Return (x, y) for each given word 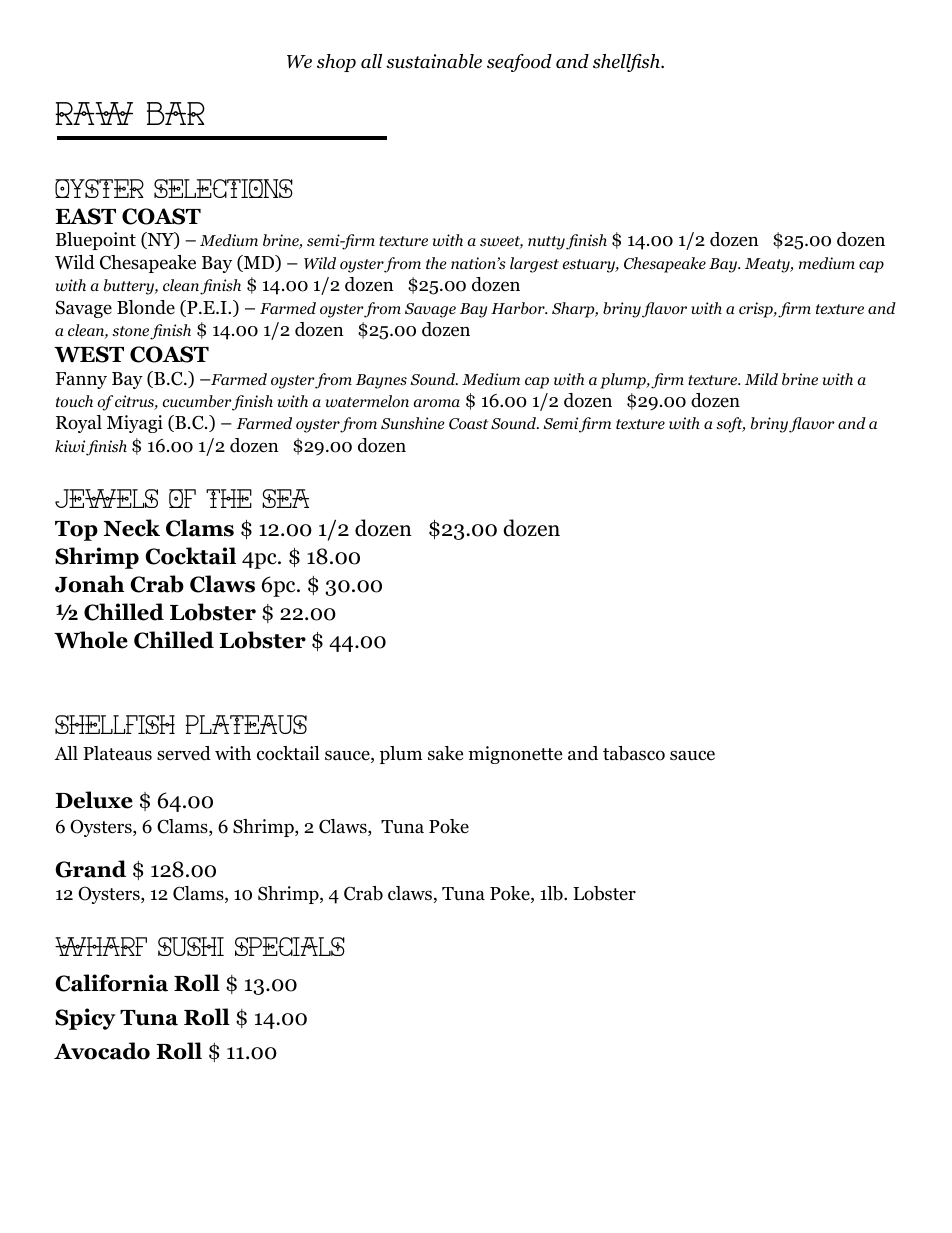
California (111, 983)
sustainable (434, 61)
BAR (176, 113)
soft (730, 425)
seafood (519, 63)
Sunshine (412, 423)
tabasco (634, 753)
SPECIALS (290, 946)
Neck (132, 528)
